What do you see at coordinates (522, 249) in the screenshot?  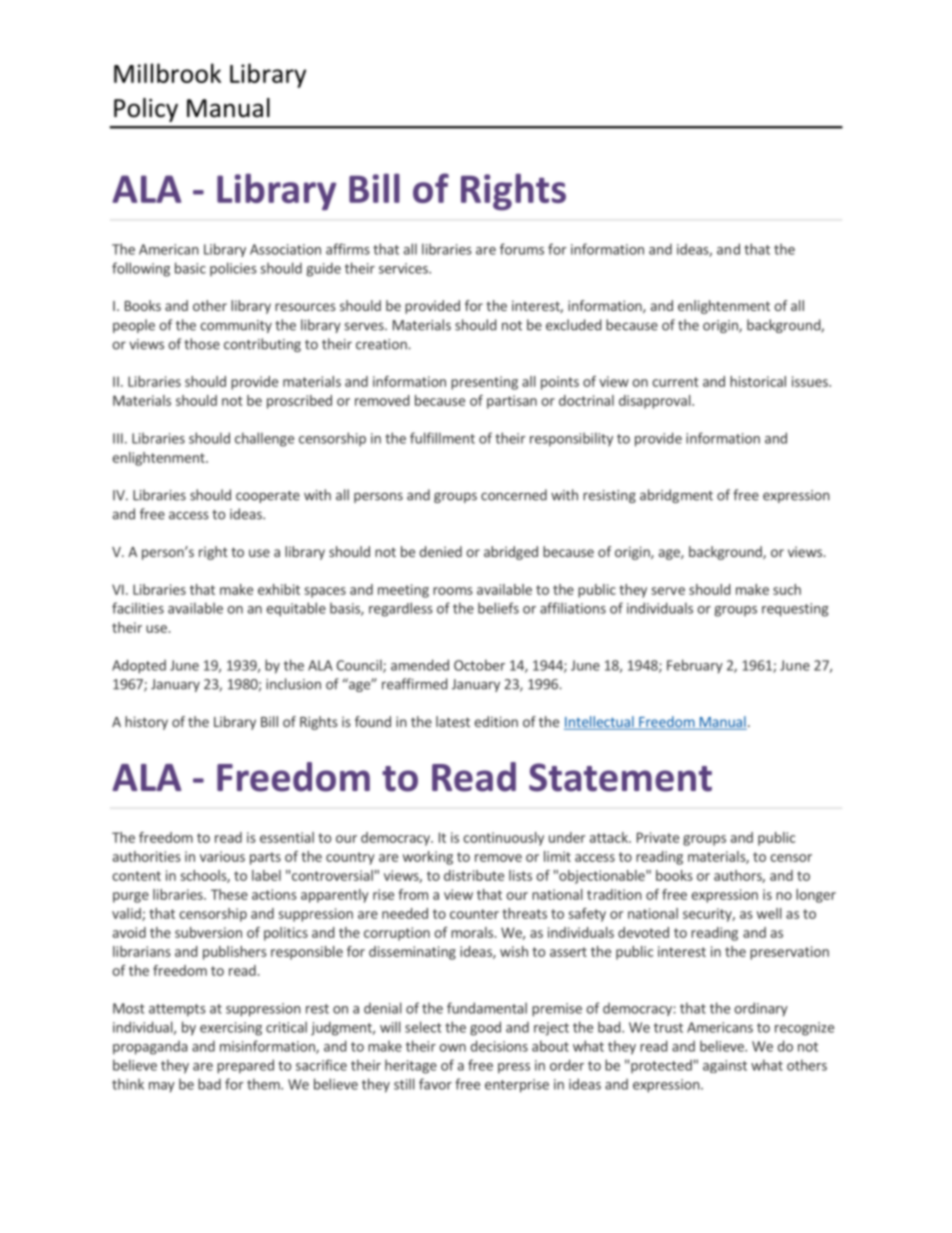 I see `forums` at bounding box center [522, 249].
